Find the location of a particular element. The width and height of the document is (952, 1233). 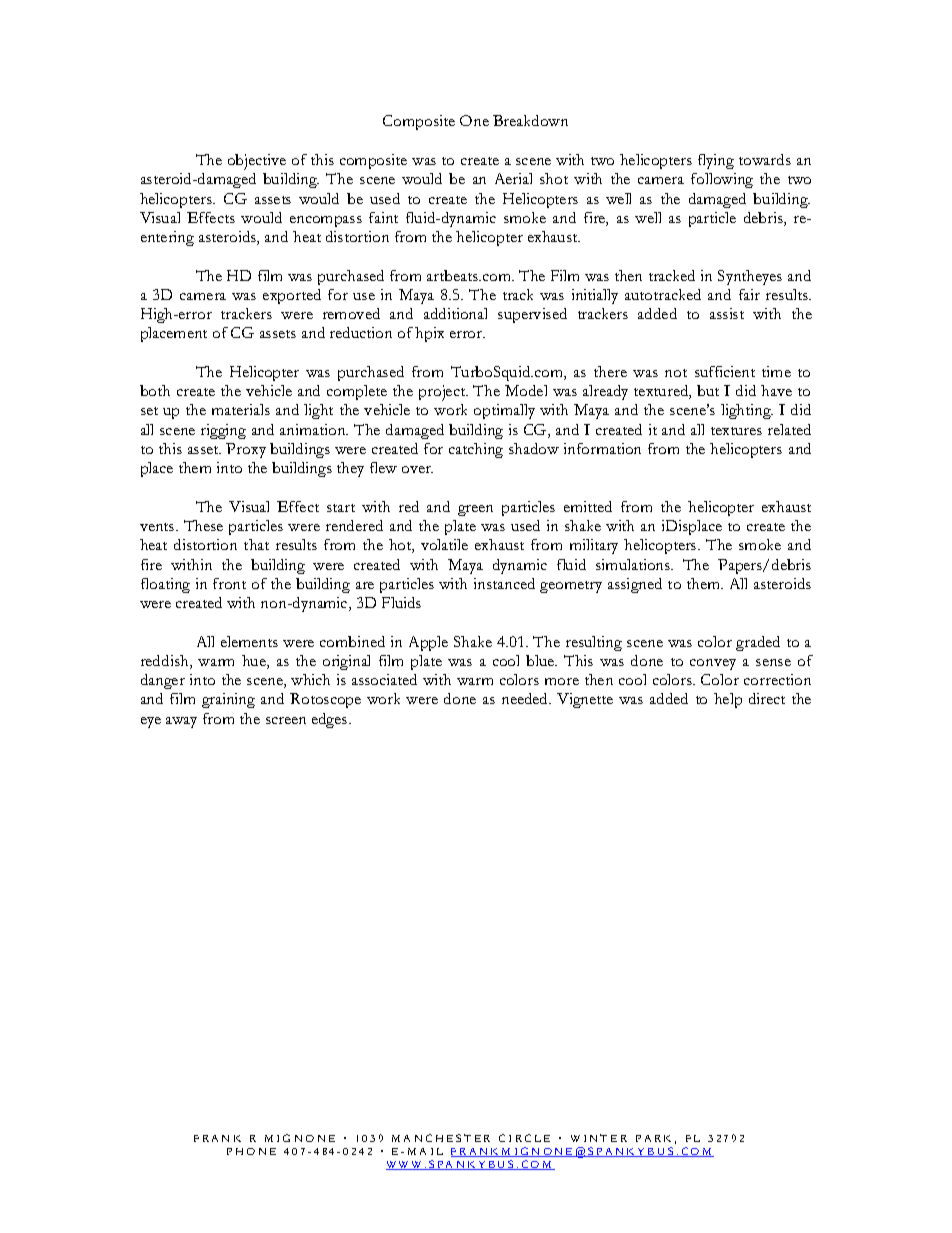

flying is located at coordinates (716, 161).
